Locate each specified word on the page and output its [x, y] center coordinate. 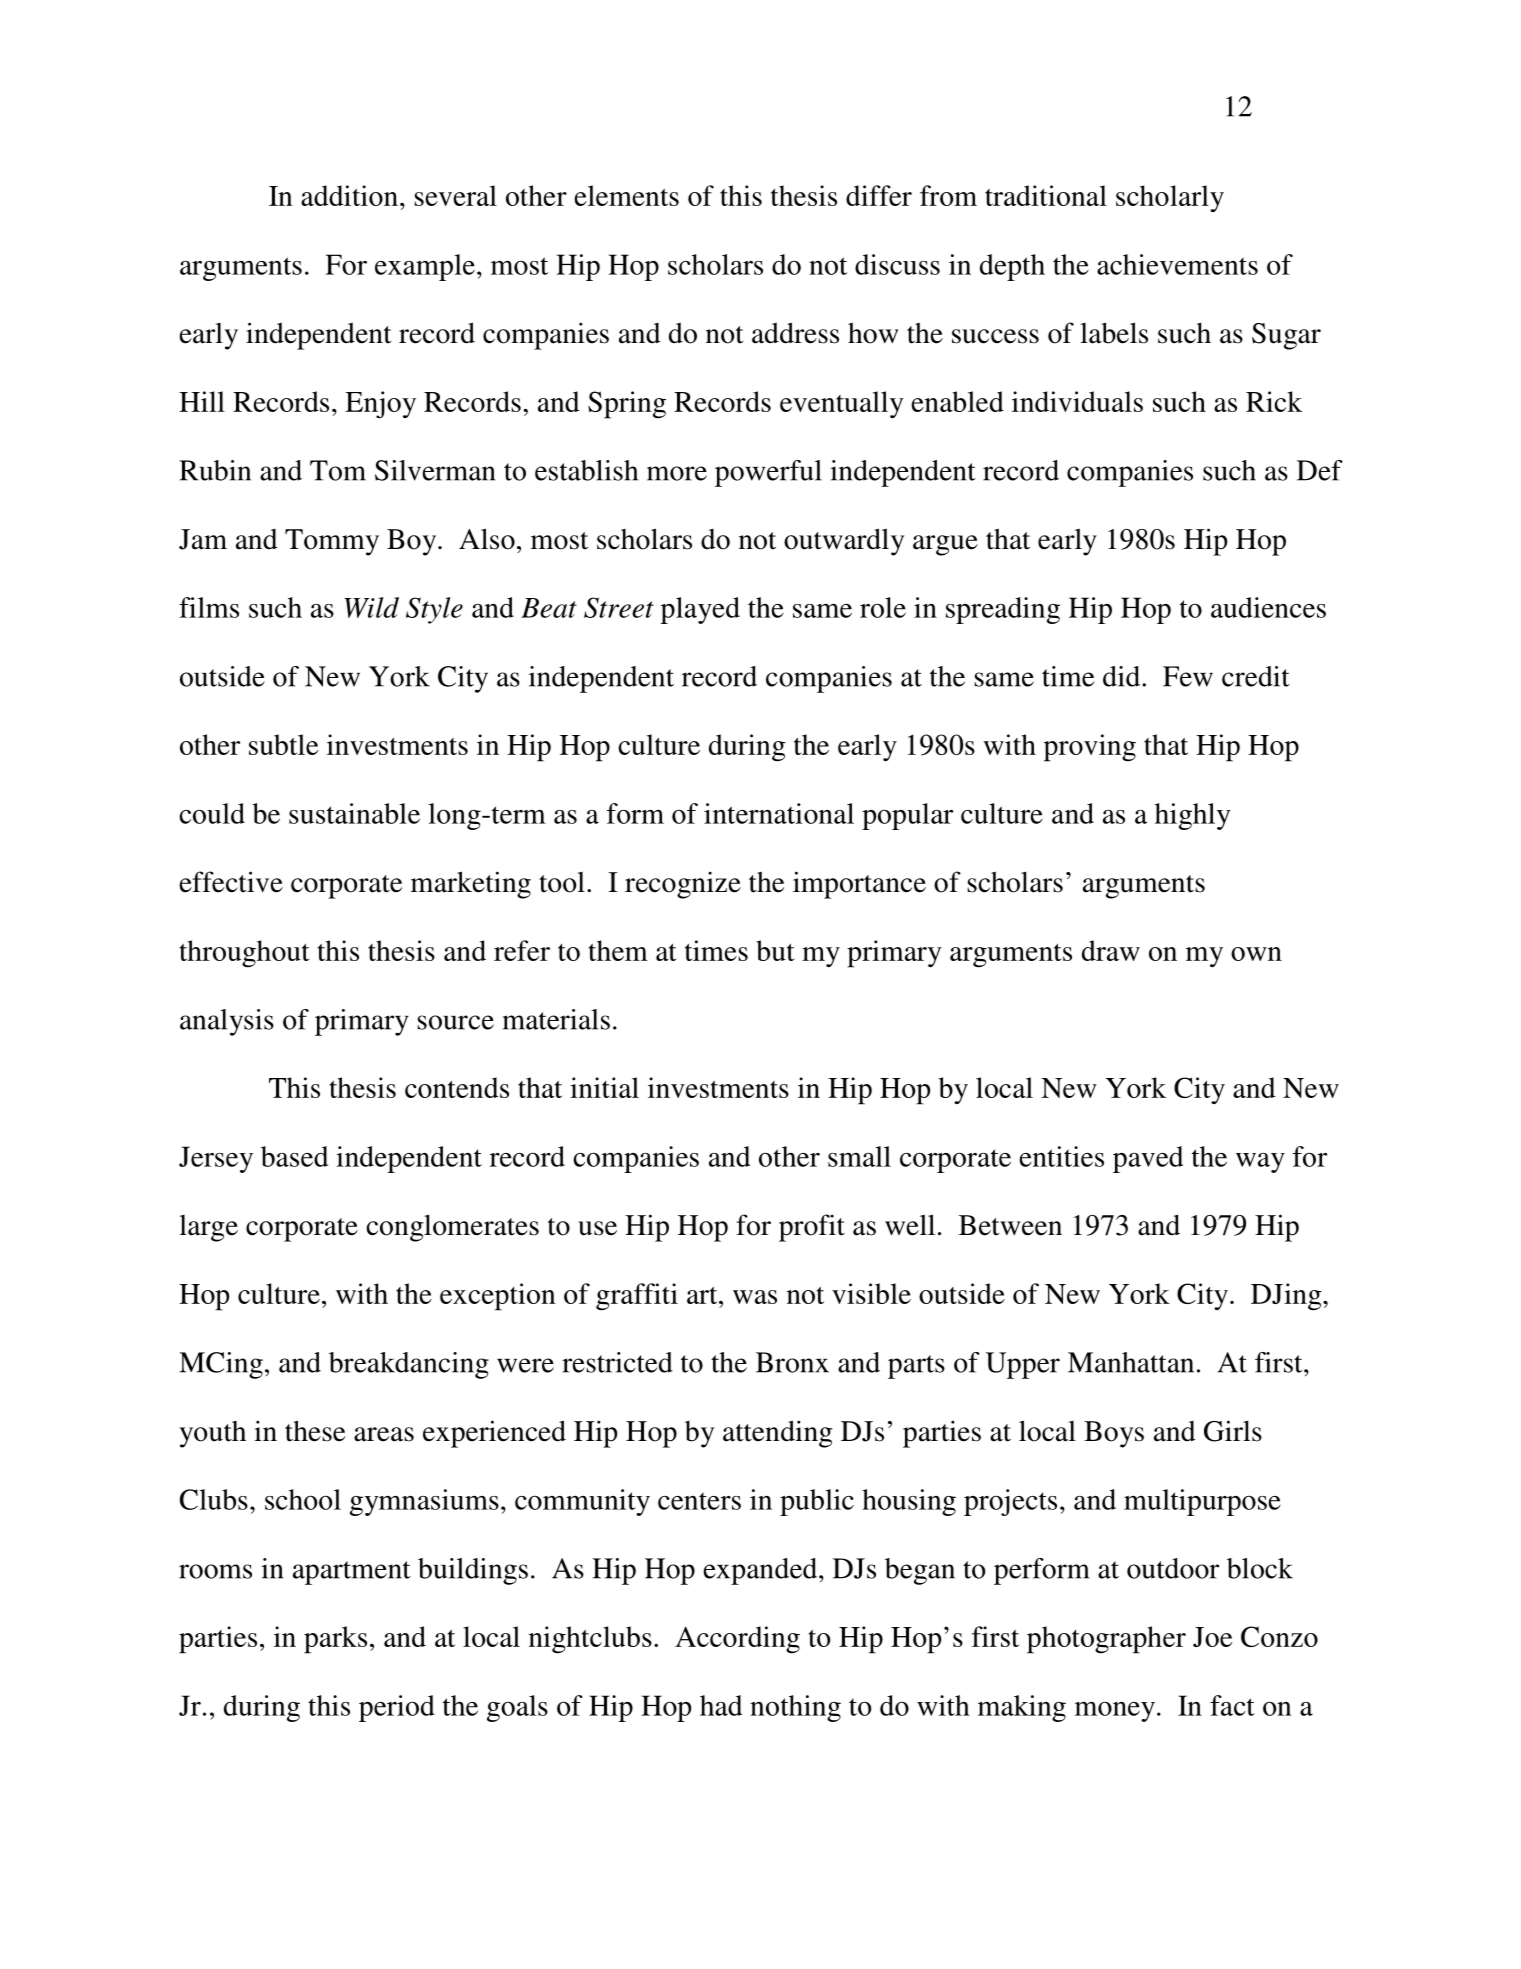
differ [879, 195]
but [775, 950]
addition [349, 195]
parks [335, 1640]
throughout [245, 954]
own [1256, 954]
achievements [1177, 264]
